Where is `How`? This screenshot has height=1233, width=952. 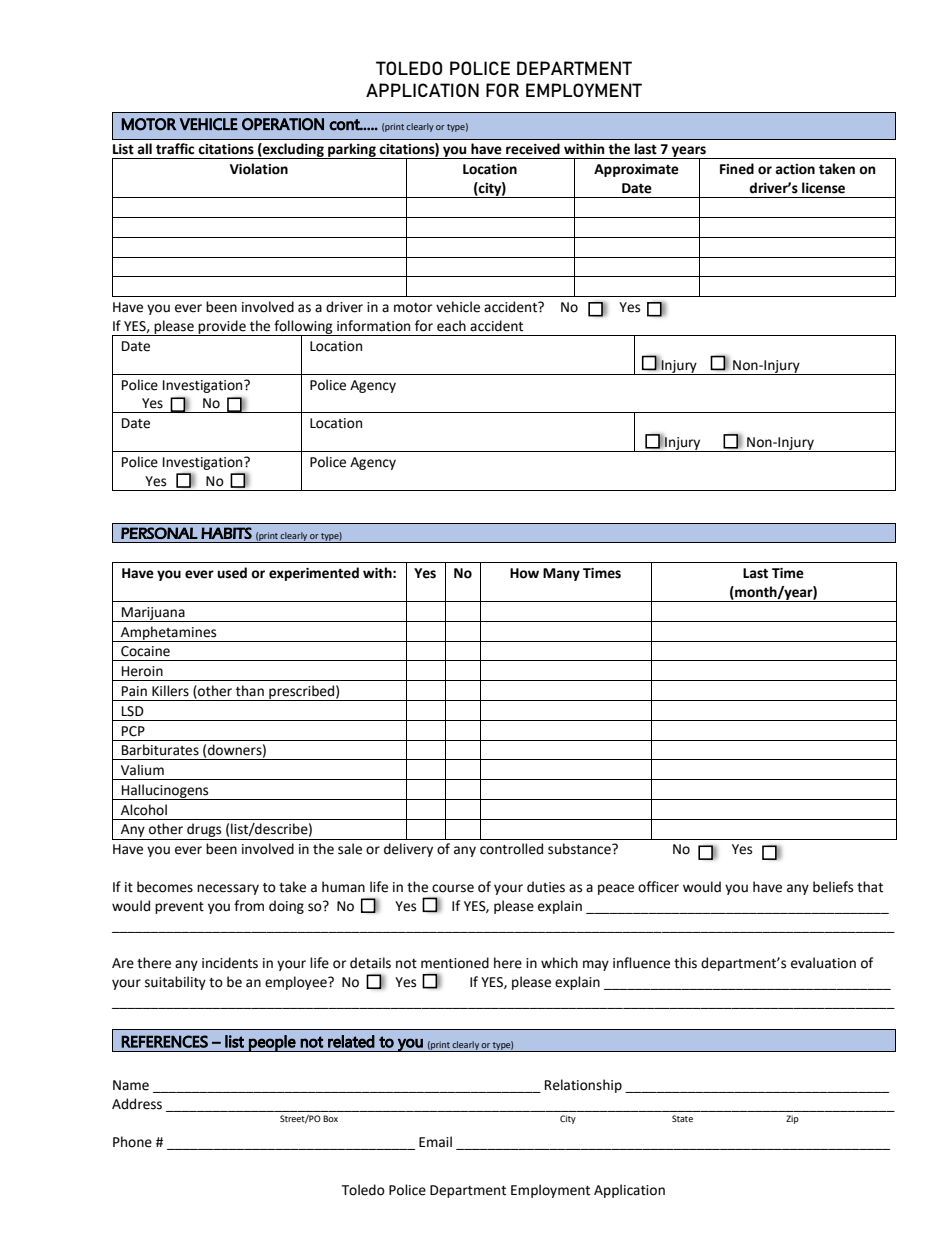
How is located at coordinates (524, 573).
